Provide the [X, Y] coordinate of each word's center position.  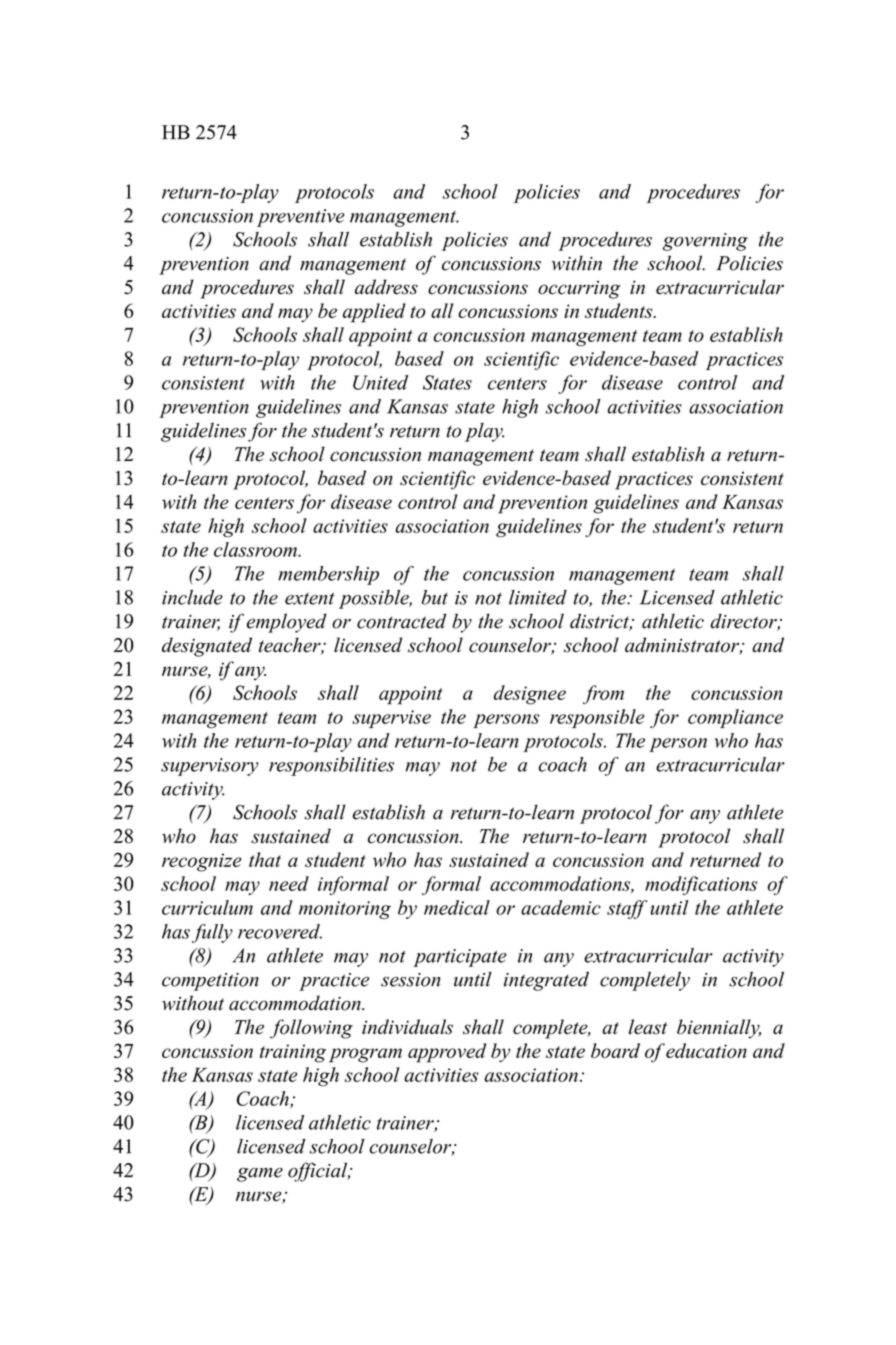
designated [207, 647]
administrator [683, 646]
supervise [391, 719]
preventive [301, 218]
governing [705, 242]
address [386, 287]
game [260, 1174]
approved [447, 1053]
